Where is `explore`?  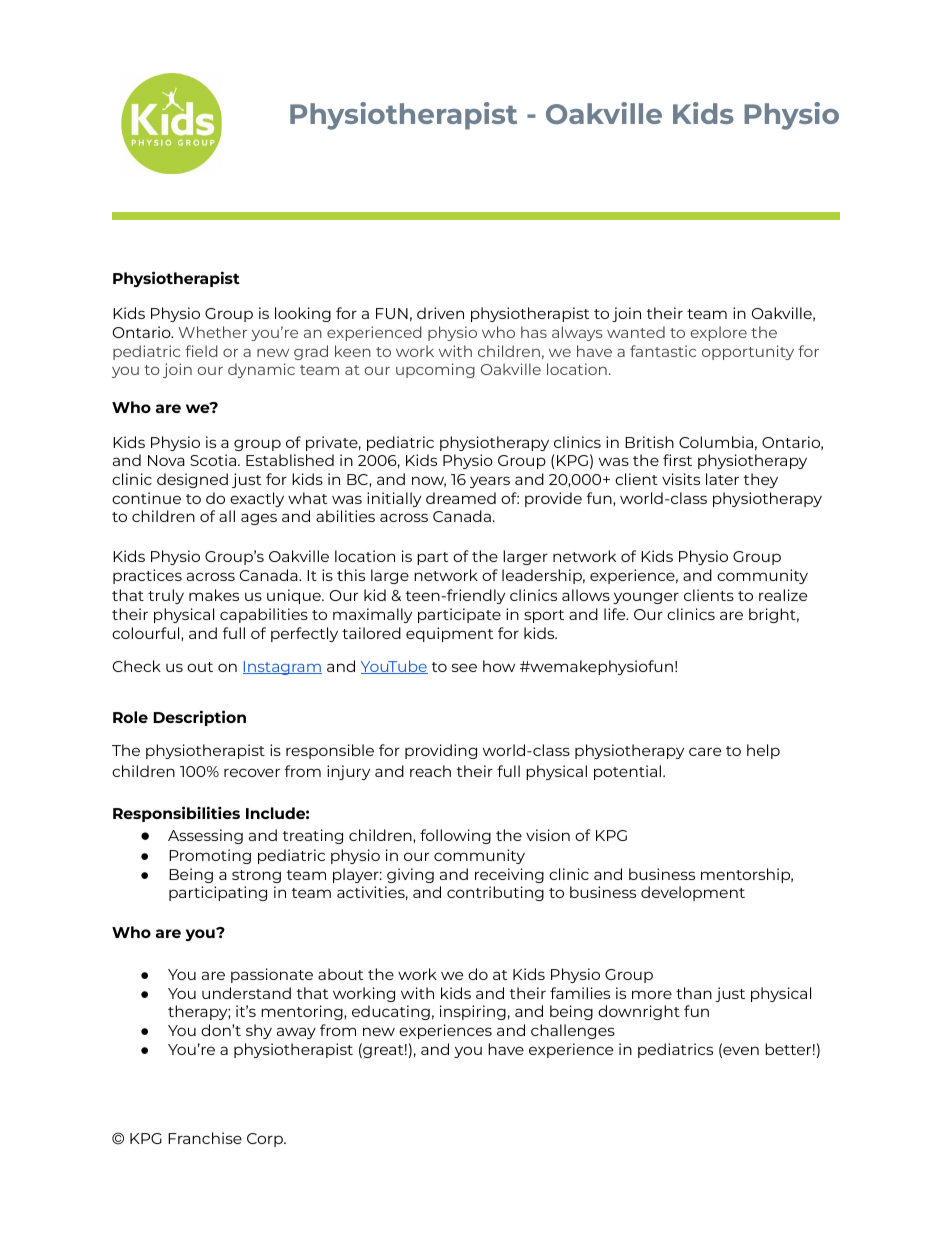
explore is located at coordinates (719, 333).
